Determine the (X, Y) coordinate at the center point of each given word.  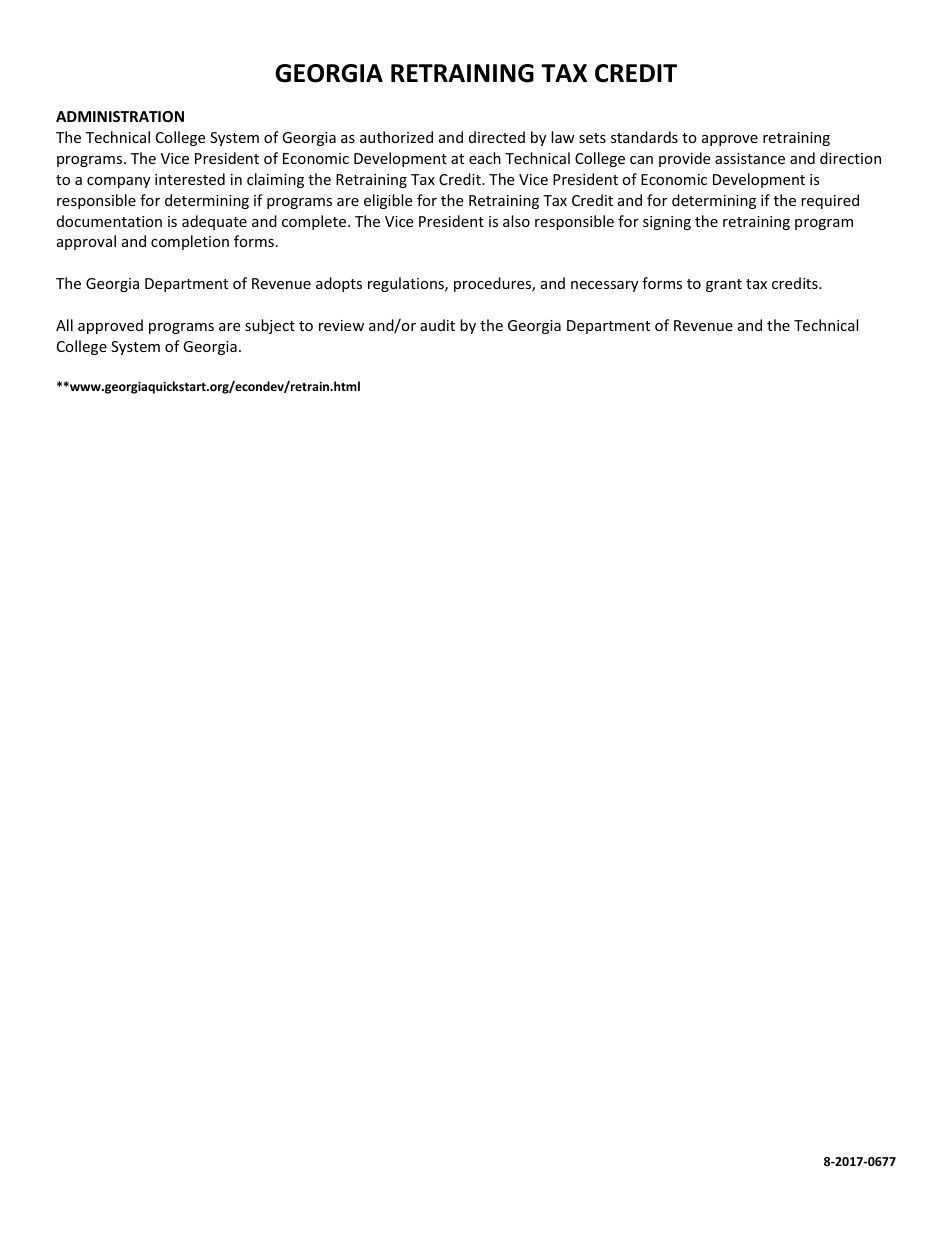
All (64, 325)
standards (644, 137)
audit (437, 325)
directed (497, 137)
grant (724, 285)
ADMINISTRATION (120, 116)
